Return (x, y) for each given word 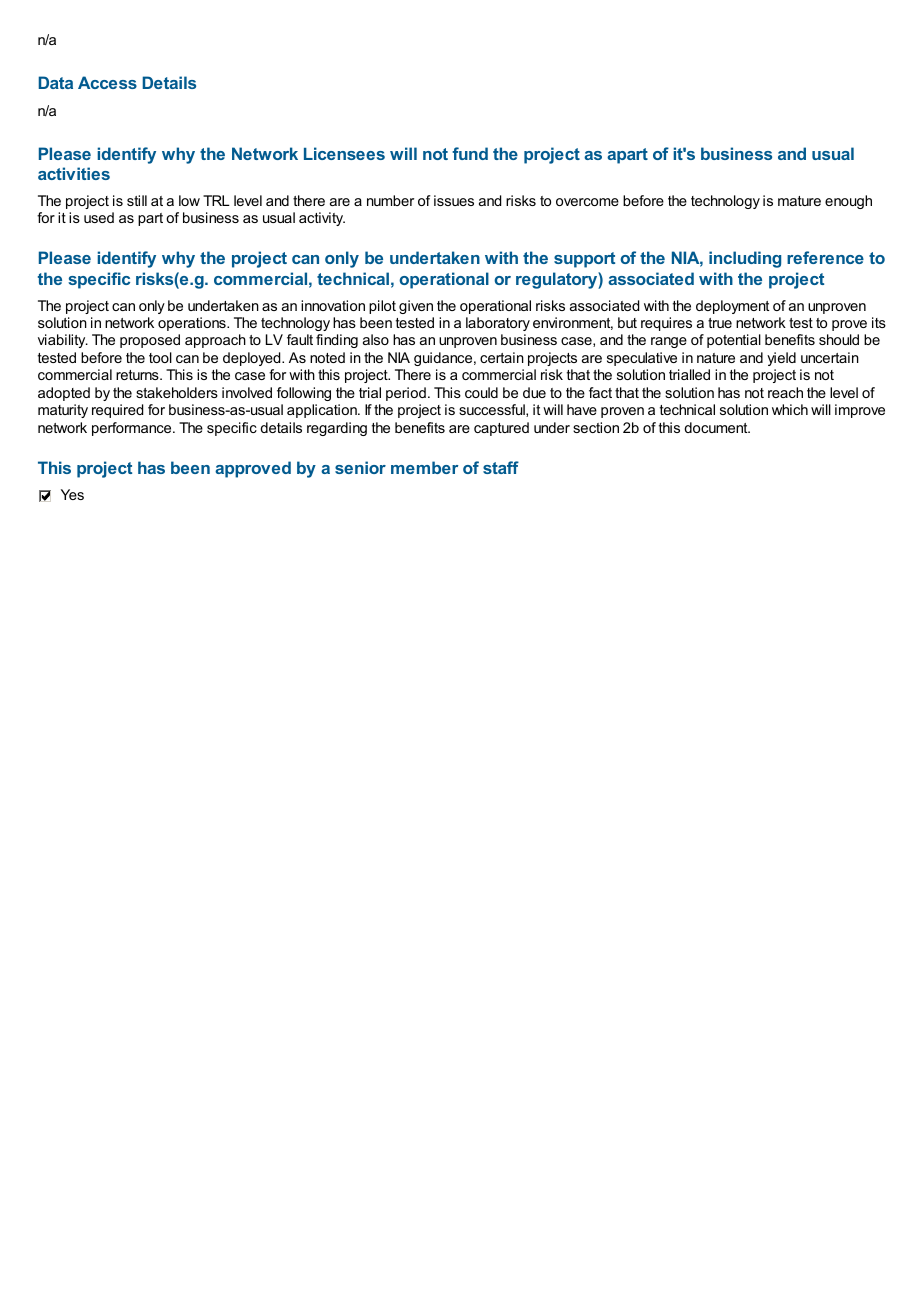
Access (107, 82)
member (424, 467)
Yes (72, 494)
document (717, 427)
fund (470, 153)
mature (799, 201)
